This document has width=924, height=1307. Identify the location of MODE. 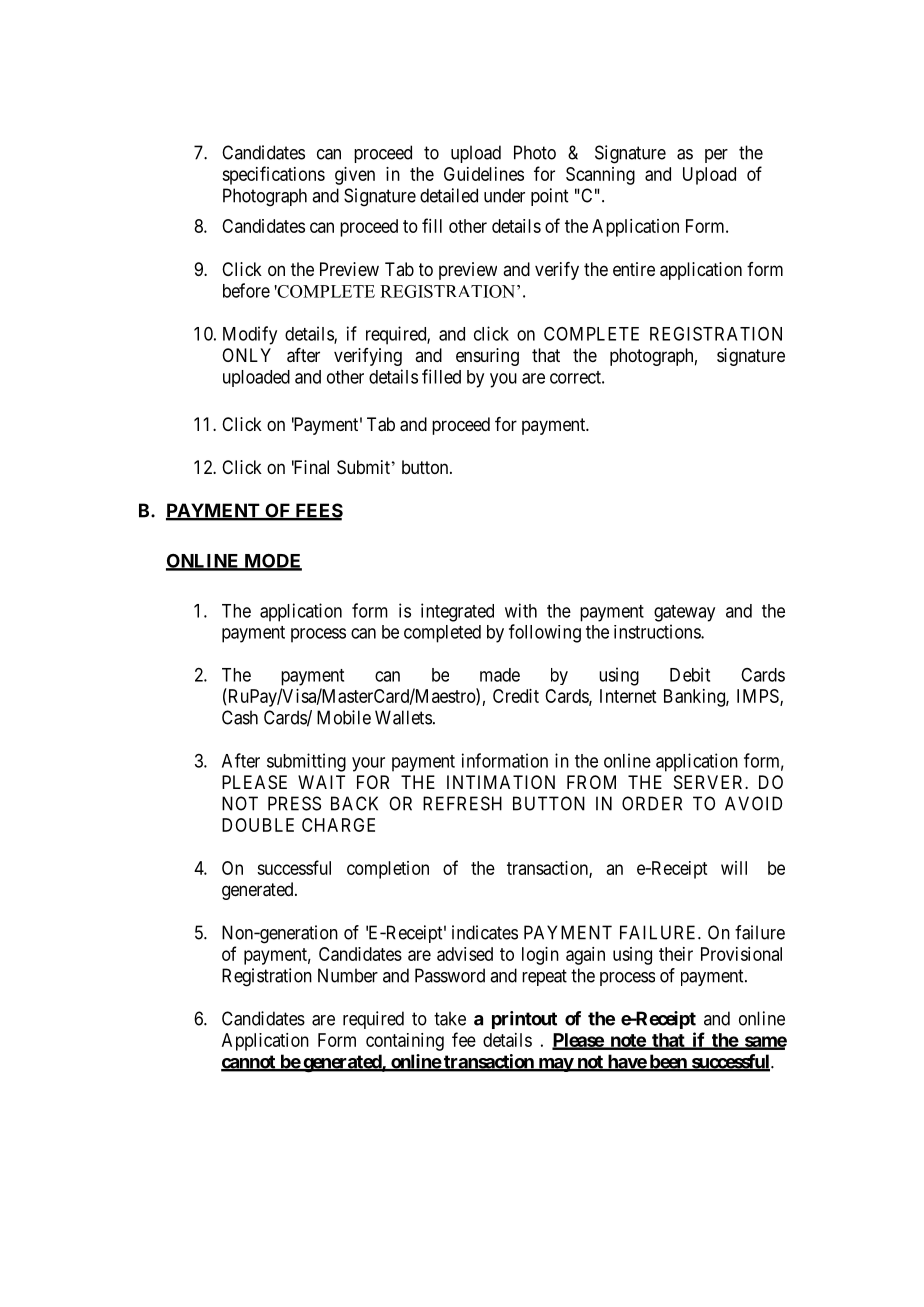
(272, 562).
